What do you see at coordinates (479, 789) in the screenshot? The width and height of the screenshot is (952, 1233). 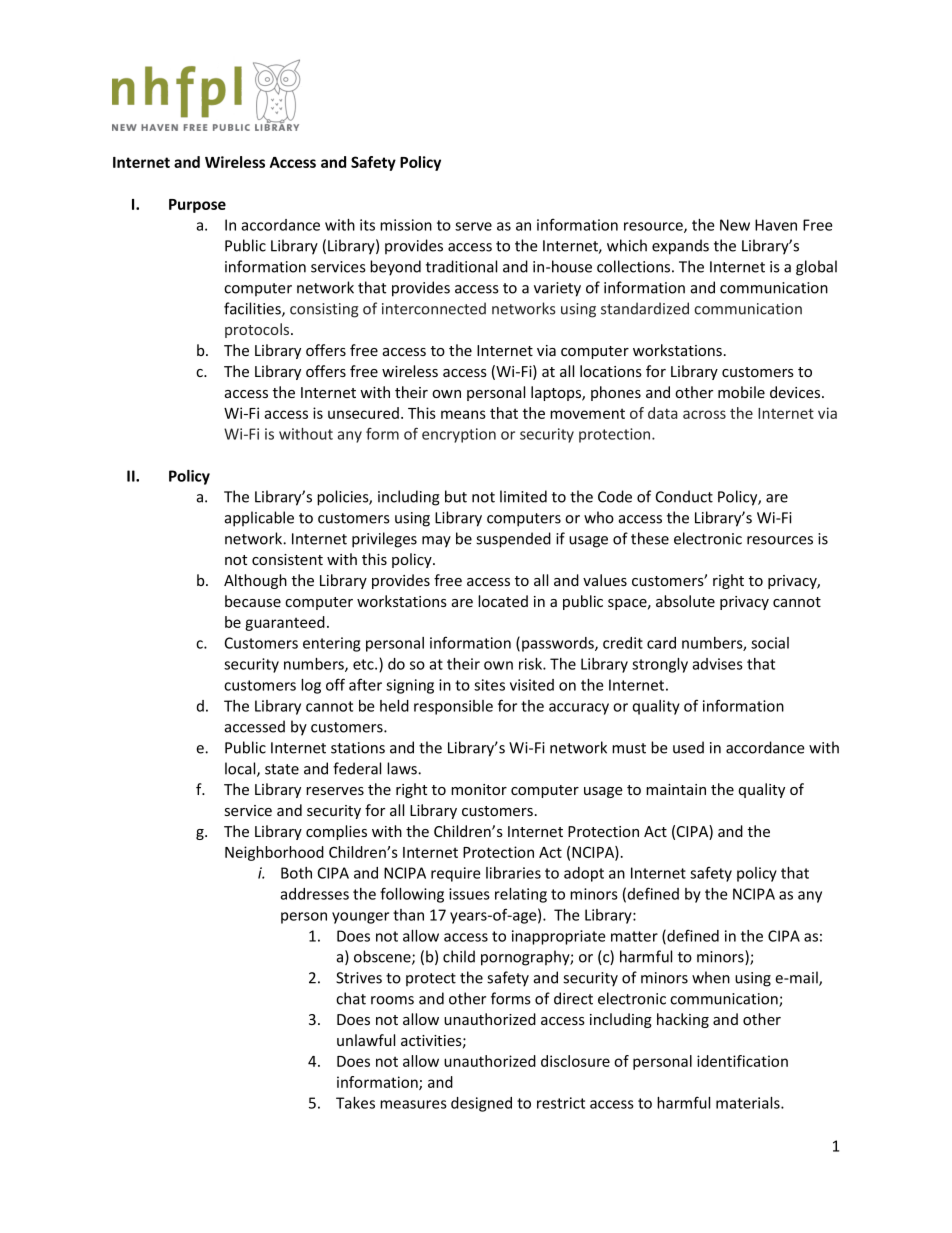 I see `monitor` at bounding box center [479, 789].
